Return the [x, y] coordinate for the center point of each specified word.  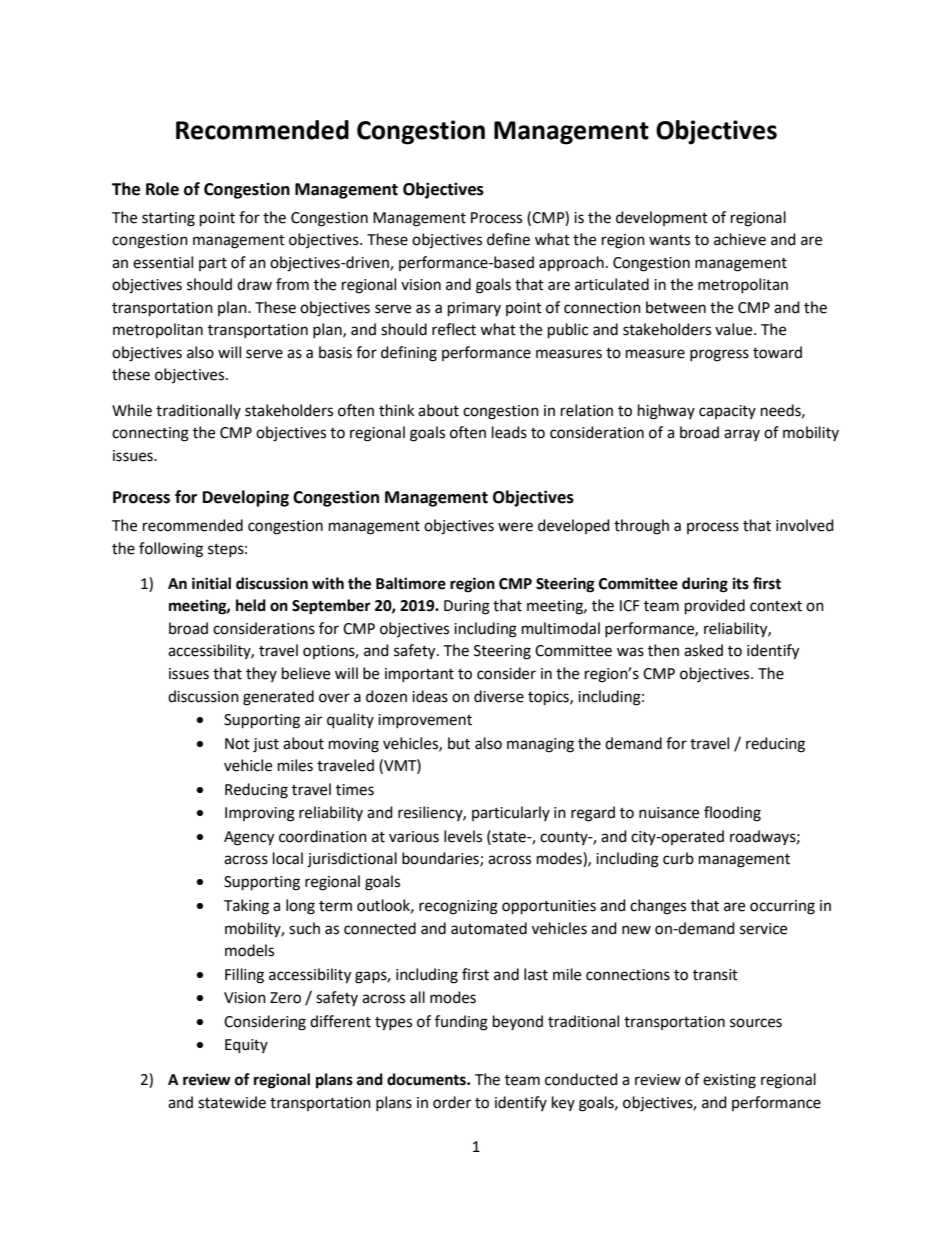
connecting [150, 434]
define [508, 239]
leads [509, 432]
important [419, 675]
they [261, 674]
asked [703, 650]
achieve [740, 239]
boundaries [441, 859]
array [742, 435]
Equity [246, 1046]
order [452, 1102]
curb [678, 858]
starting [168, 219]
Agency [249, 838]
